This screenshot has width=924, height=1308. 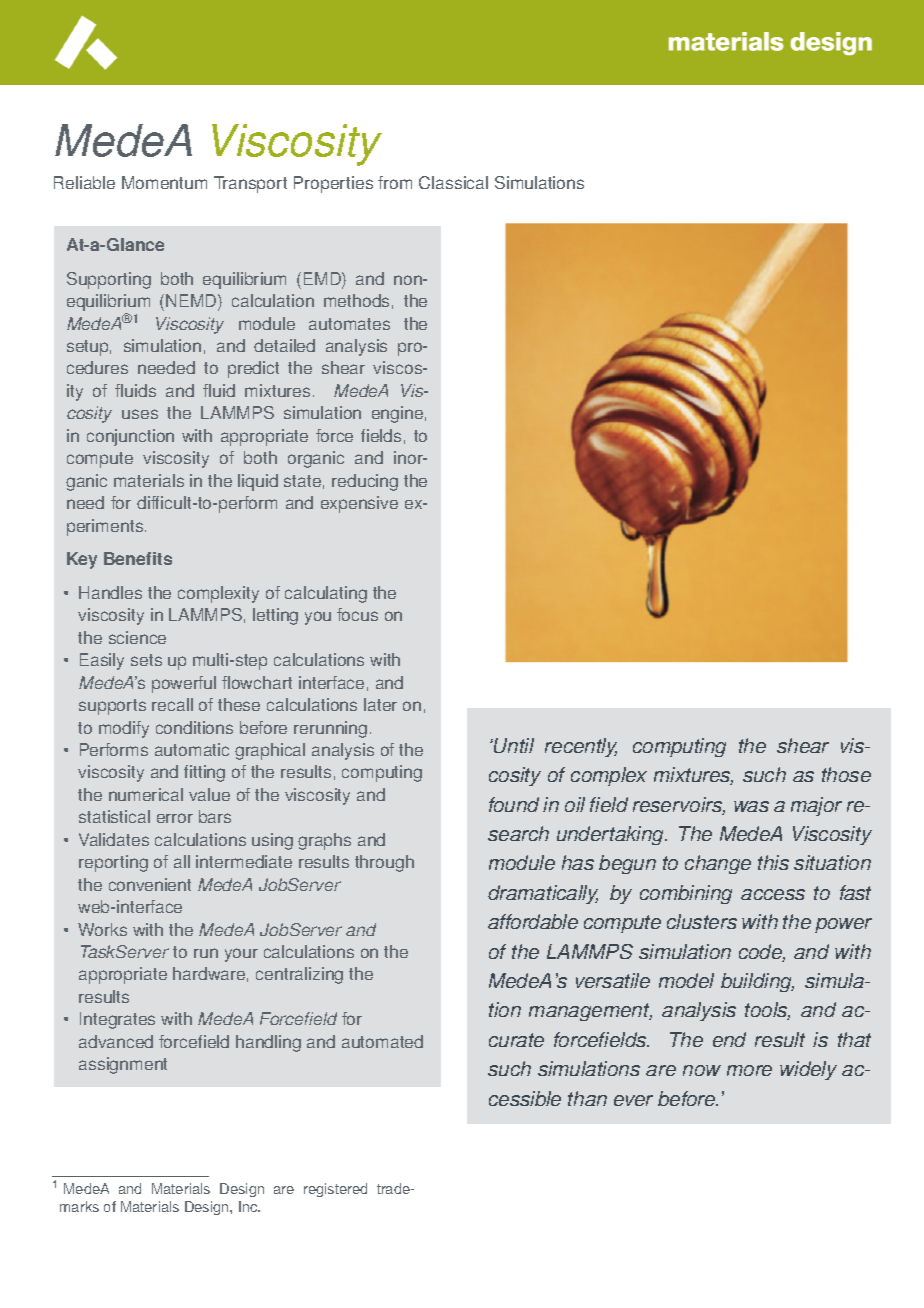 What do you see at coordinates (395, 182) in the screenshot?
I see `from` at bounding box center [395, 182].
